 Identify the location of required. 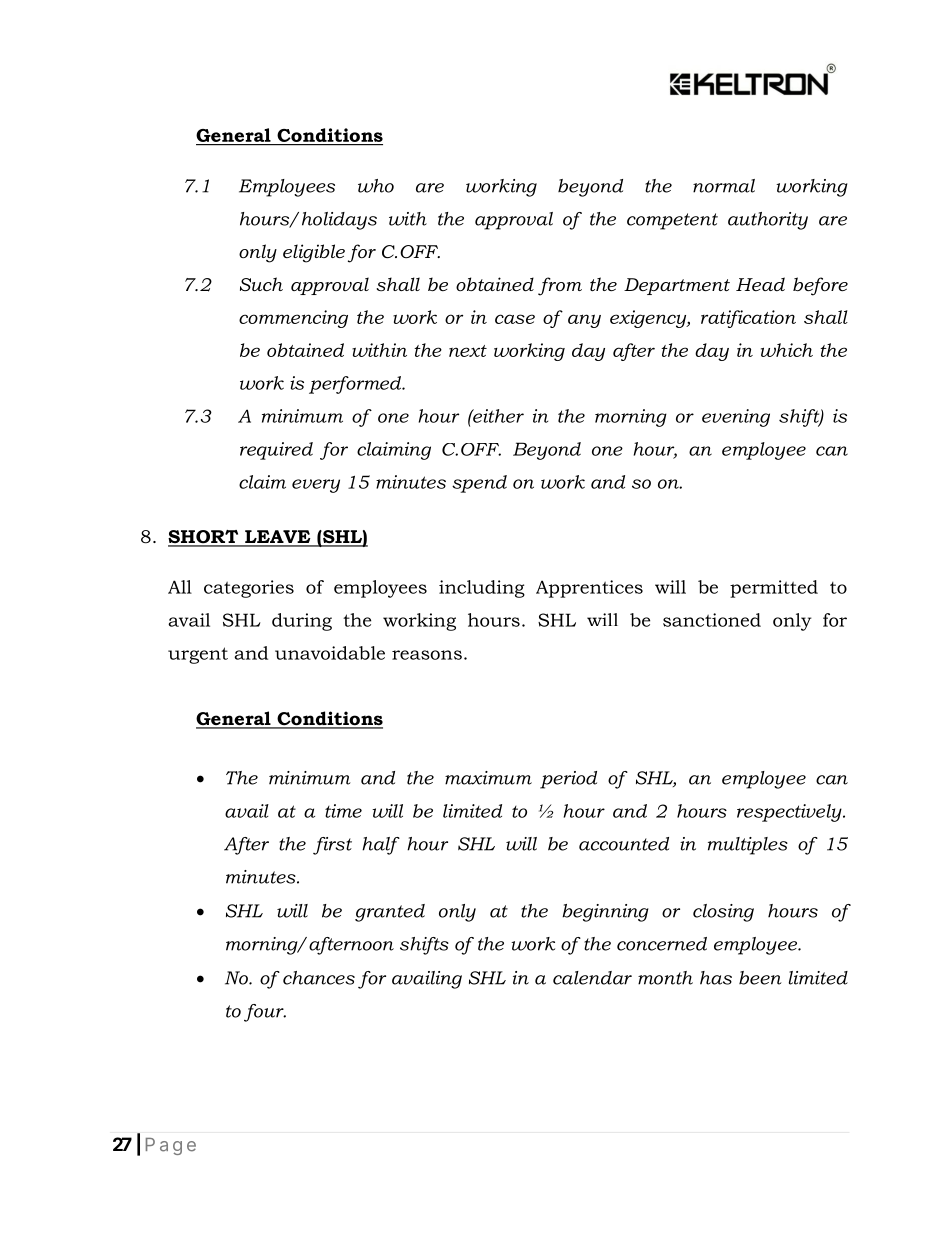
(276, 451).
